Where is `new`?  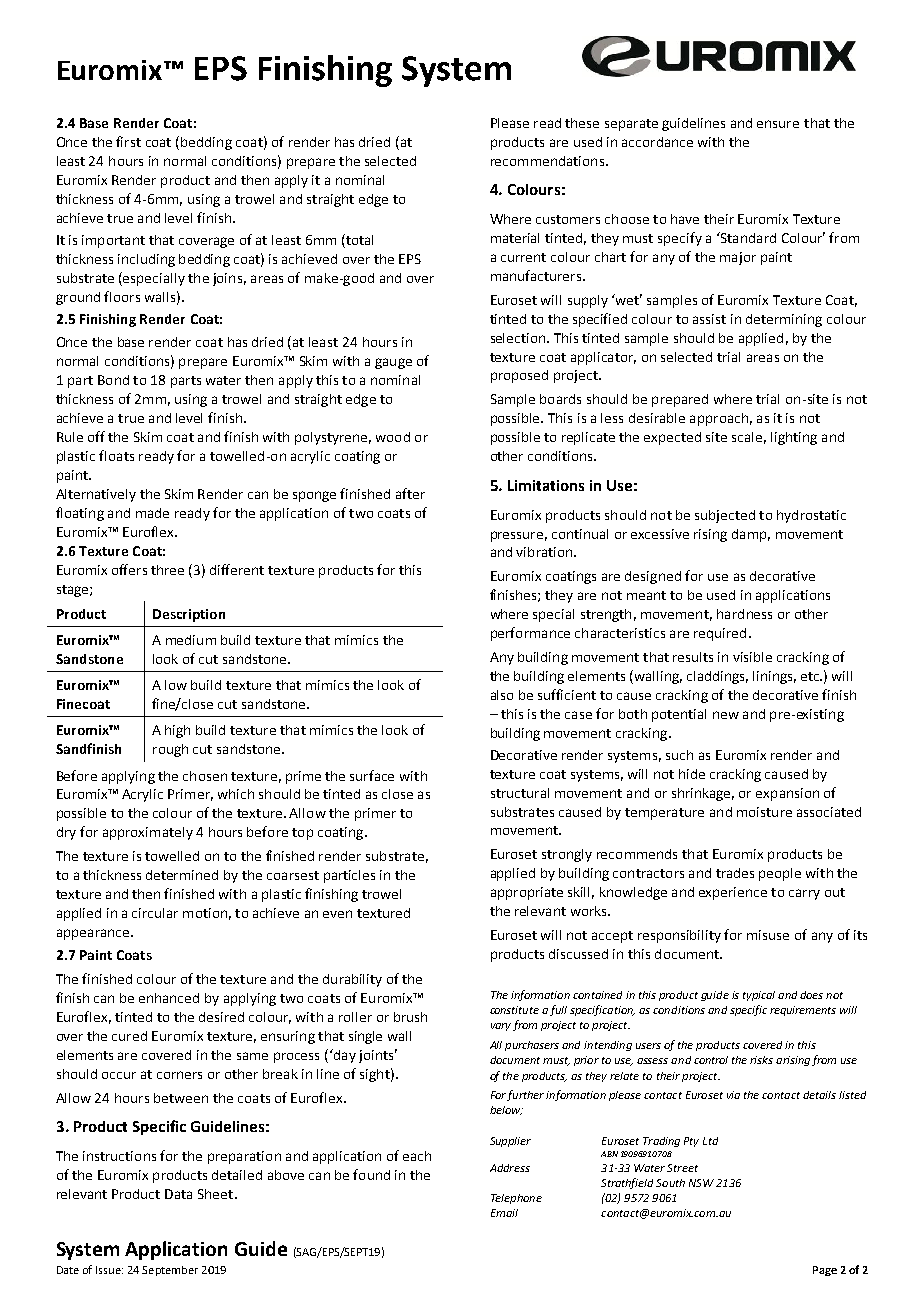
new is located at coordinates (726, 715).
